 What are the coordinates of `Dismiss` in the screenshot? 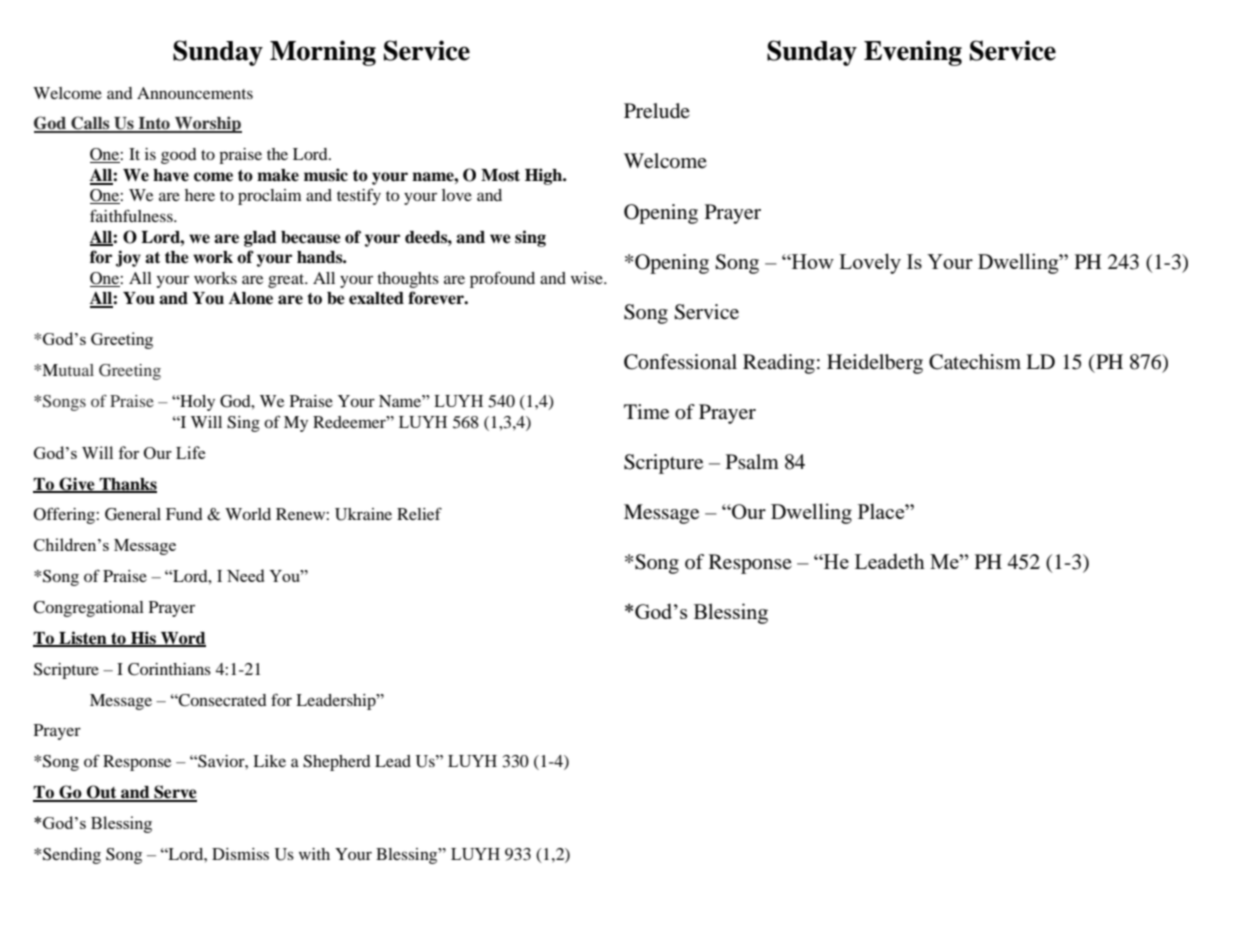 It's located at (240, 854).
